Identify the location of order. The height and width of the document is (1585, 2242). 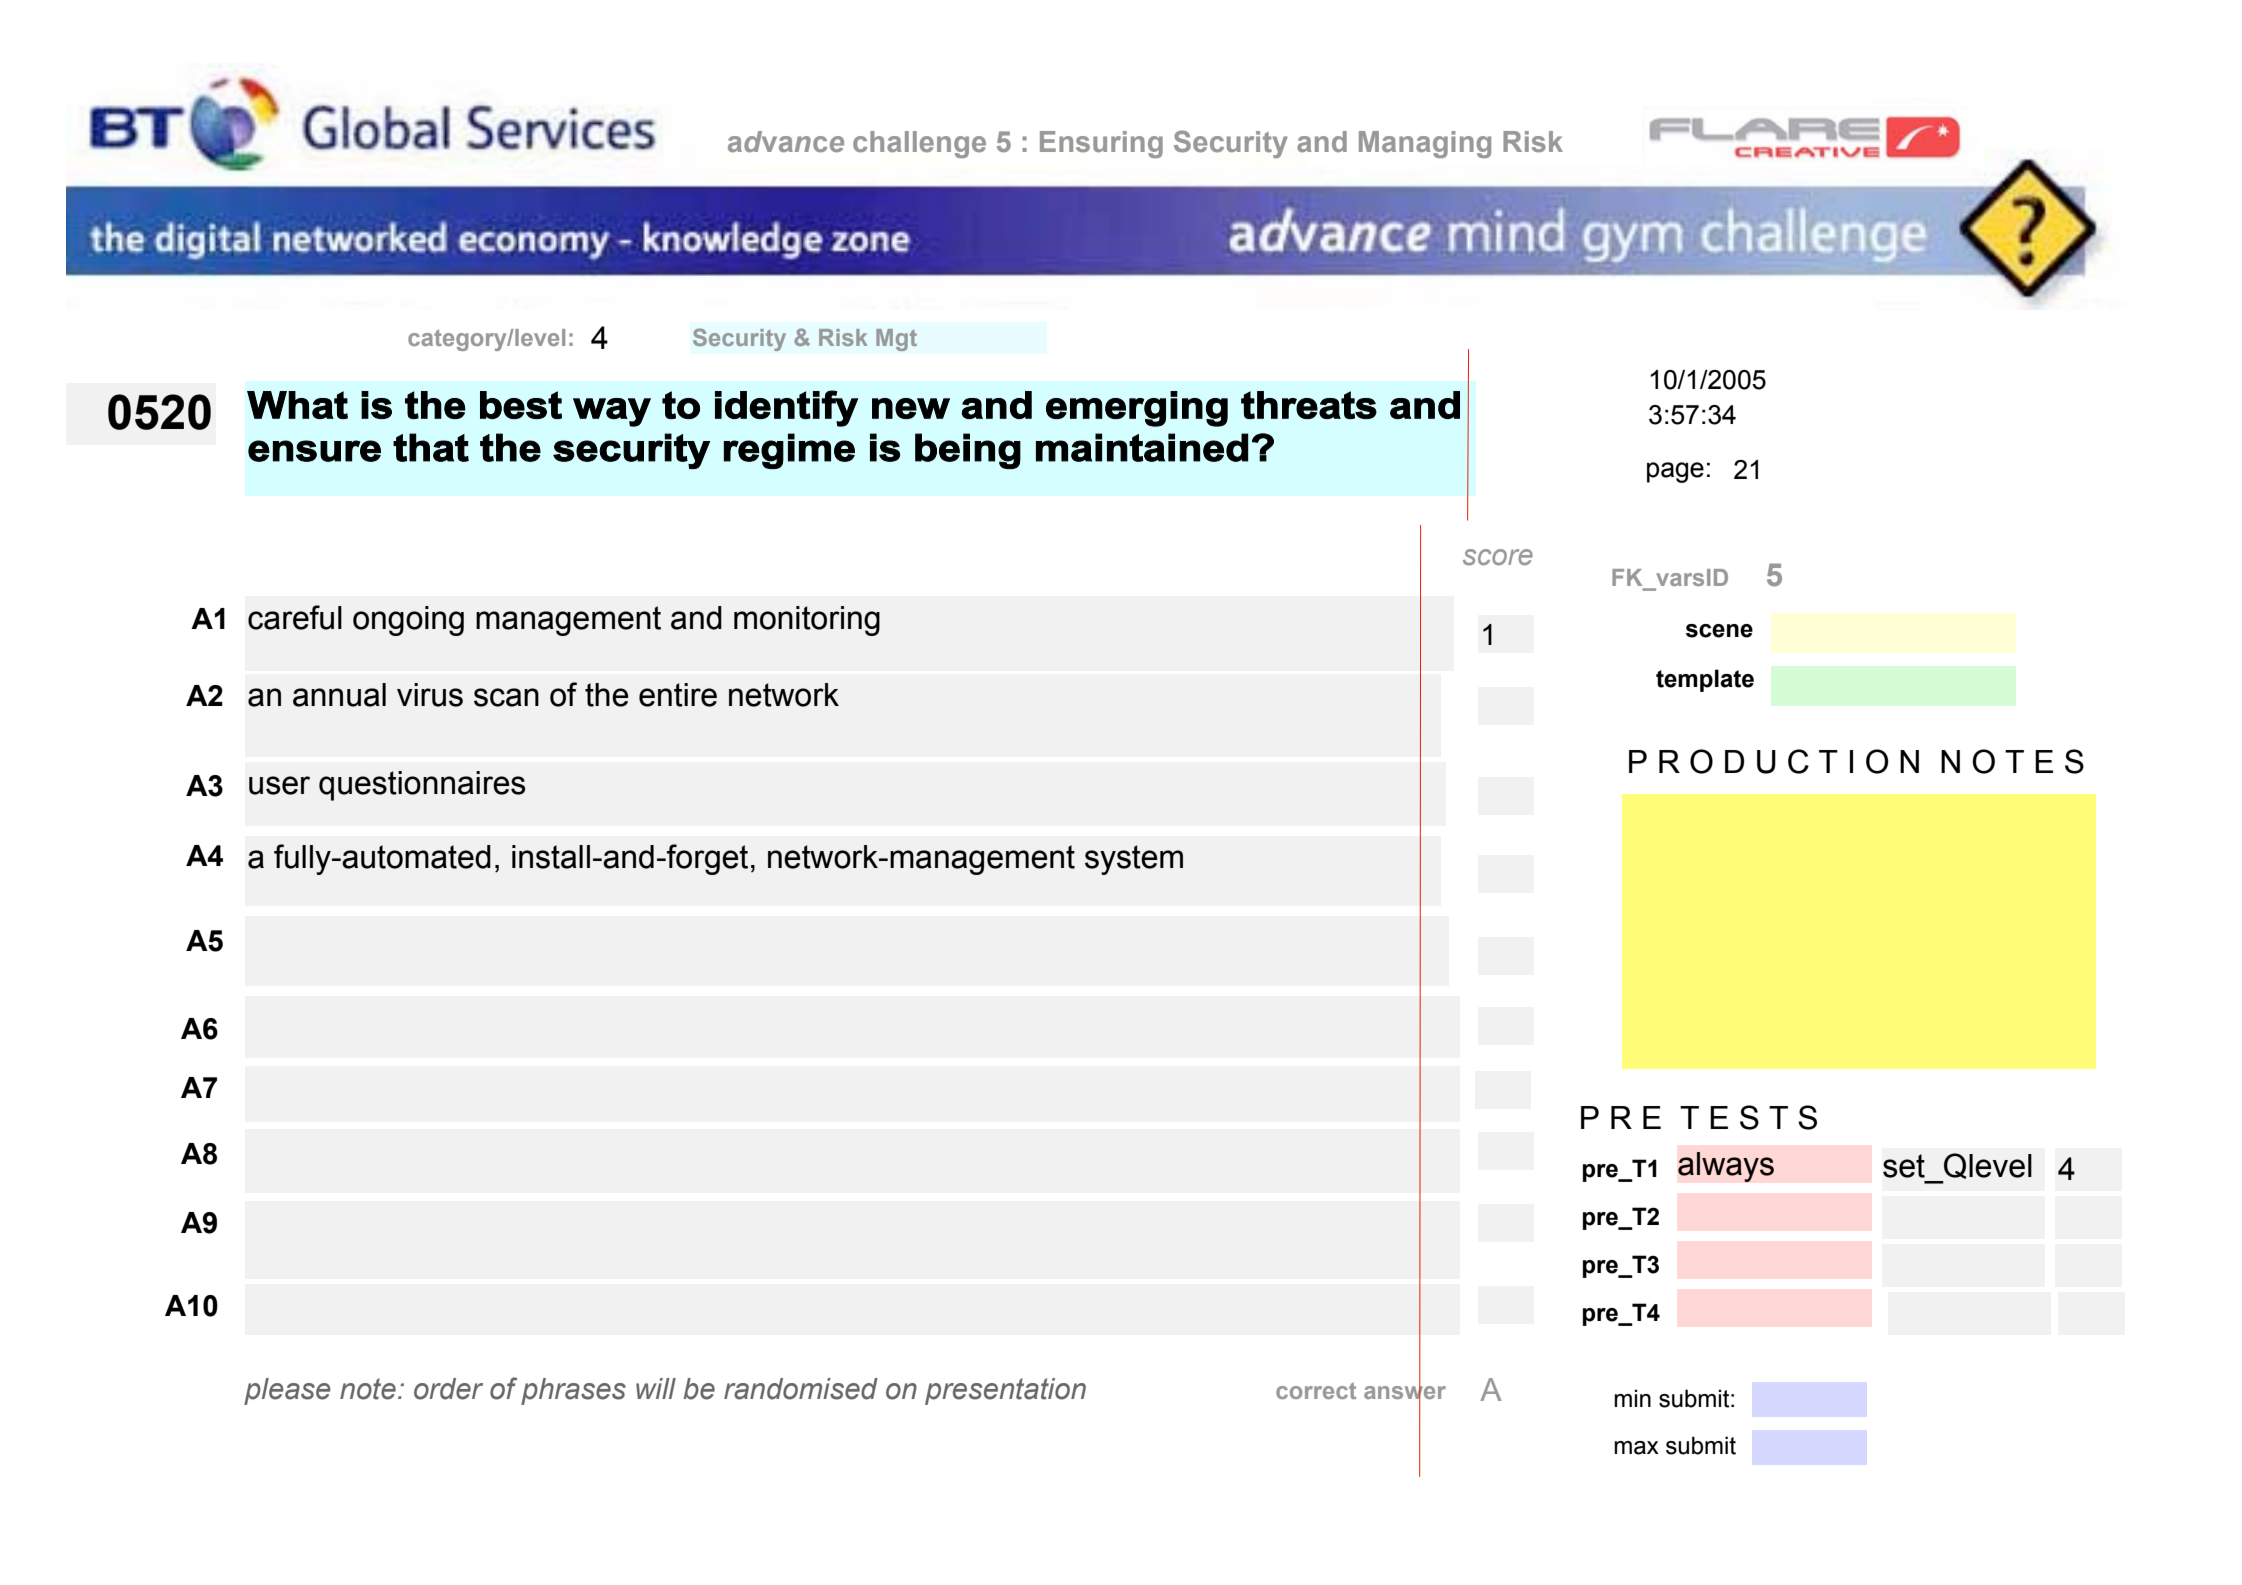
(448, 1389).
